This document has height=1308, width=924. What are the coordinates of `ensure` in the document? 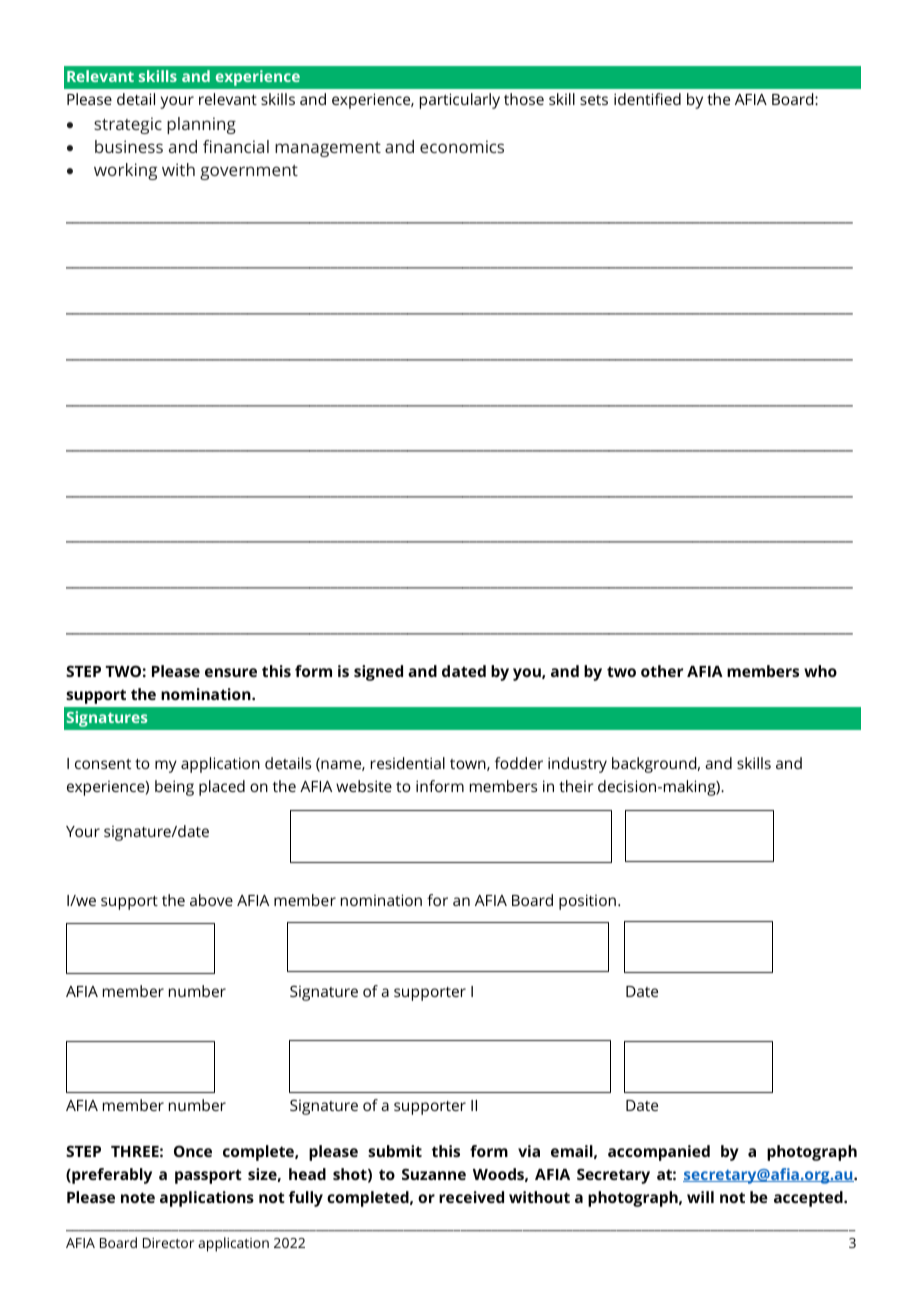 It's located at (231, 672).
